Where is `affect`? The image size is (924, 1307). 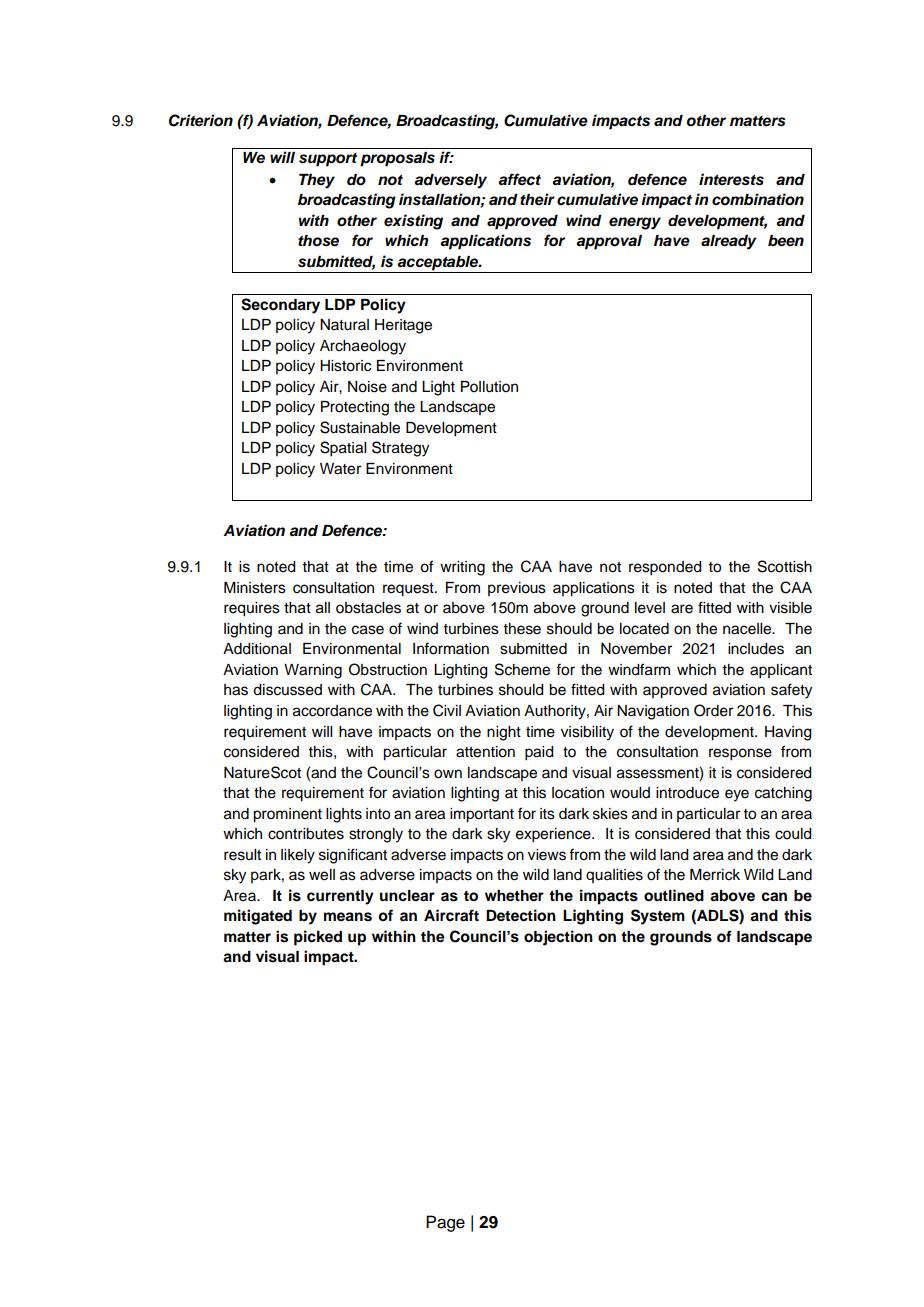 affect is located at coordinates (519, 179).
